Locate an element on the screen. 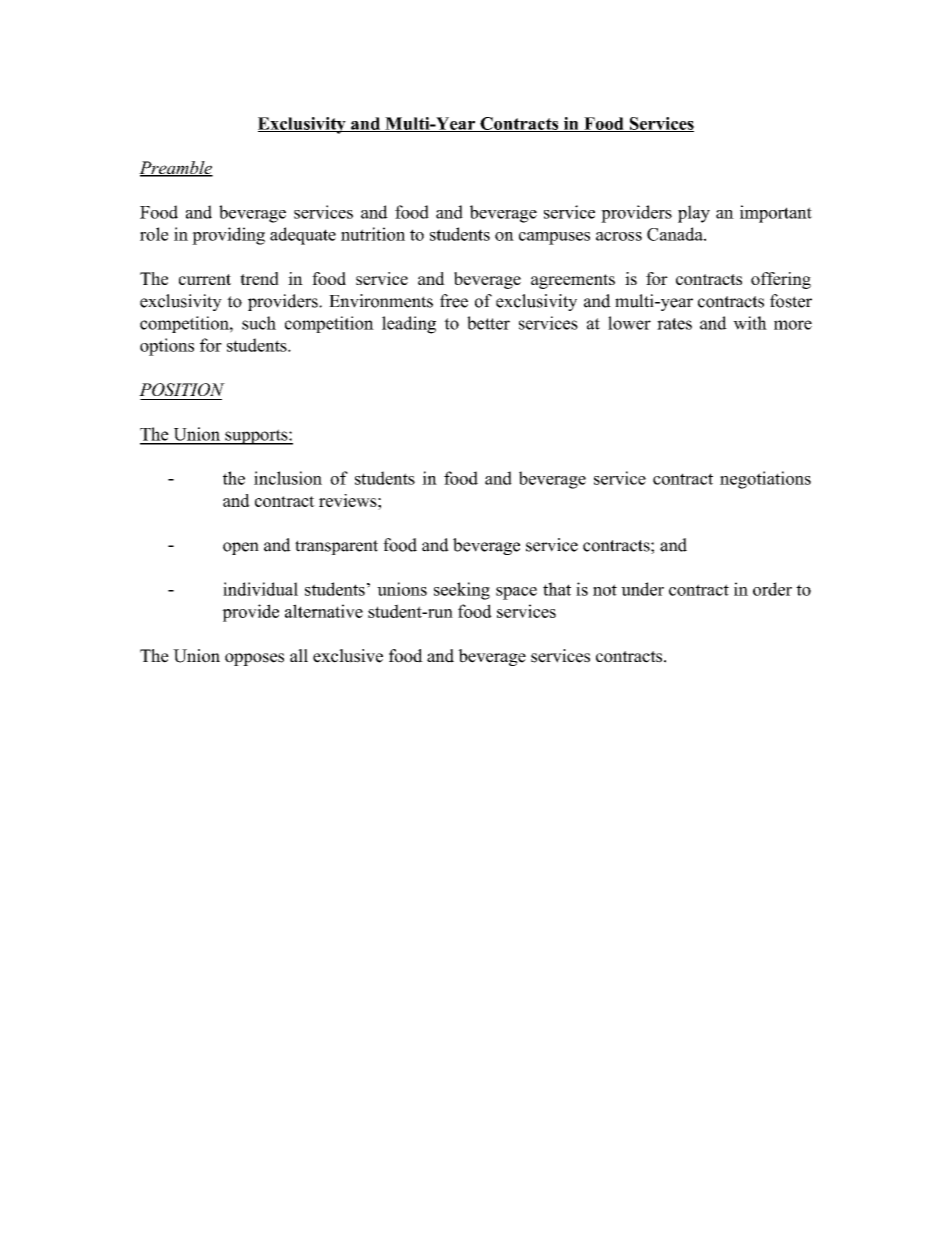  opposes is located at coordinates (254, 659).
